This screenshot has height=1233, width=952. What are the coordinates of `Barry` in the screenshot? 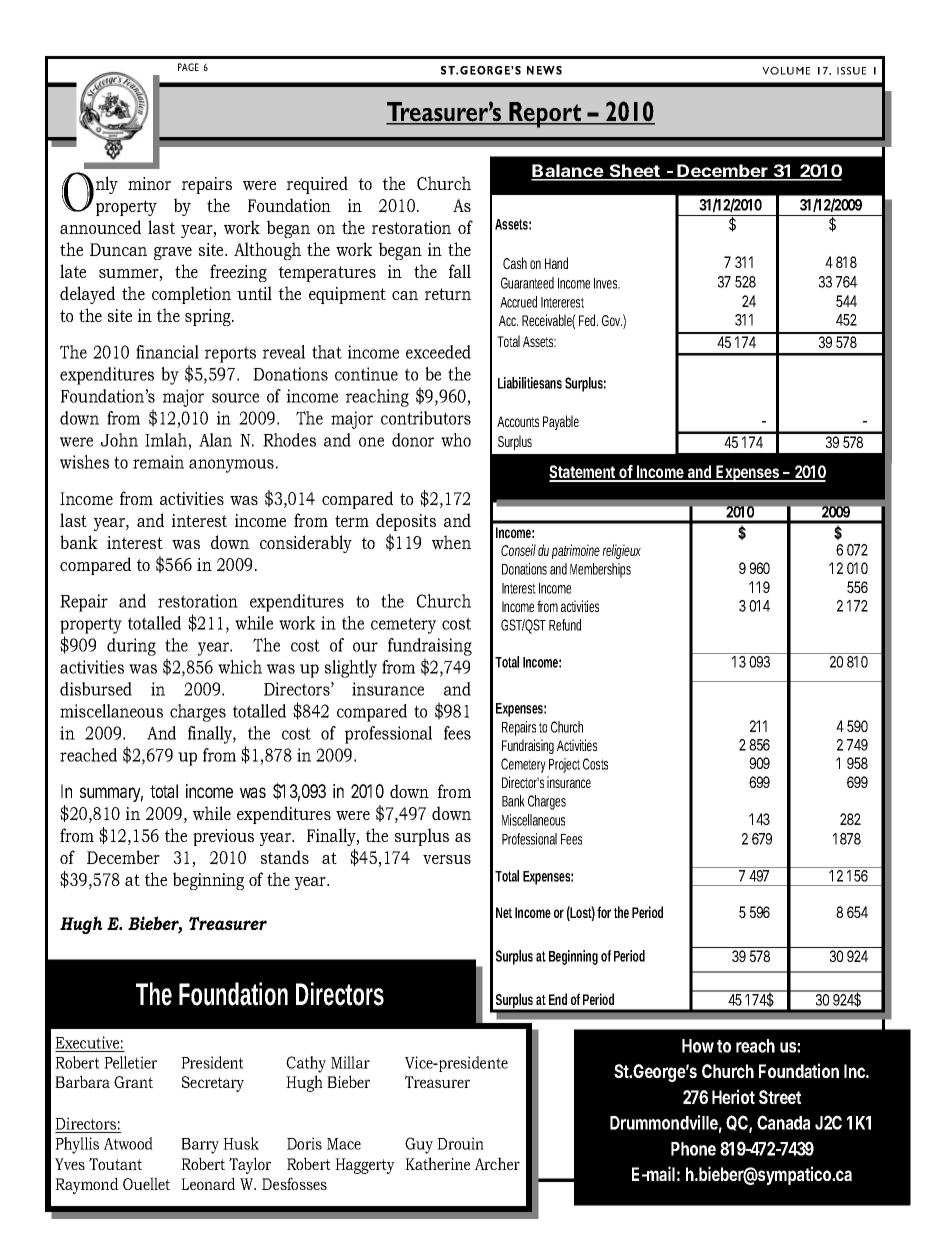 It's located at (200, 1146).
